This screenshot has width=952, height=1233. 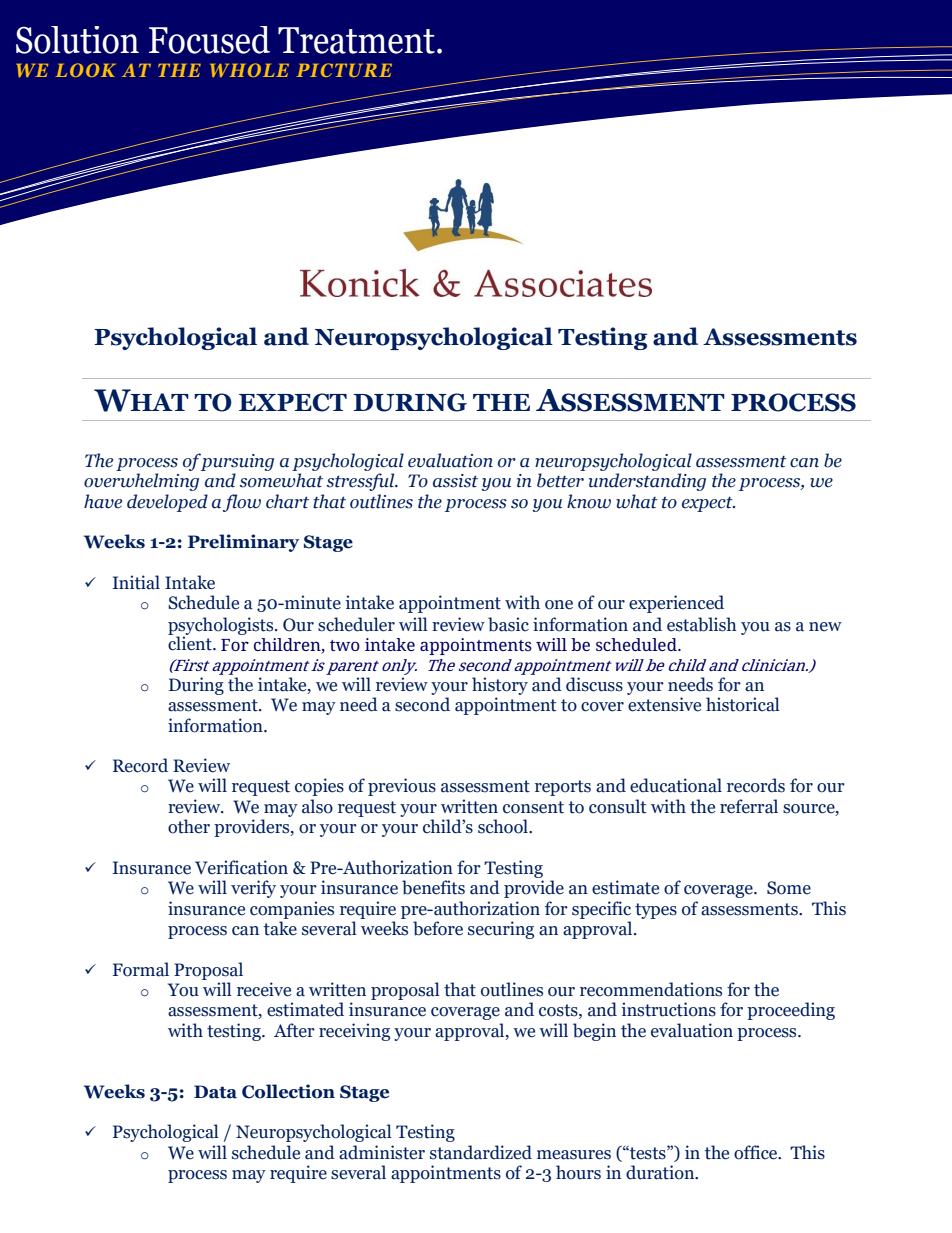 What do you see at coordinates (647, 482) in the screenshot?
I see `understanding` at bounding box center [647, 482].
